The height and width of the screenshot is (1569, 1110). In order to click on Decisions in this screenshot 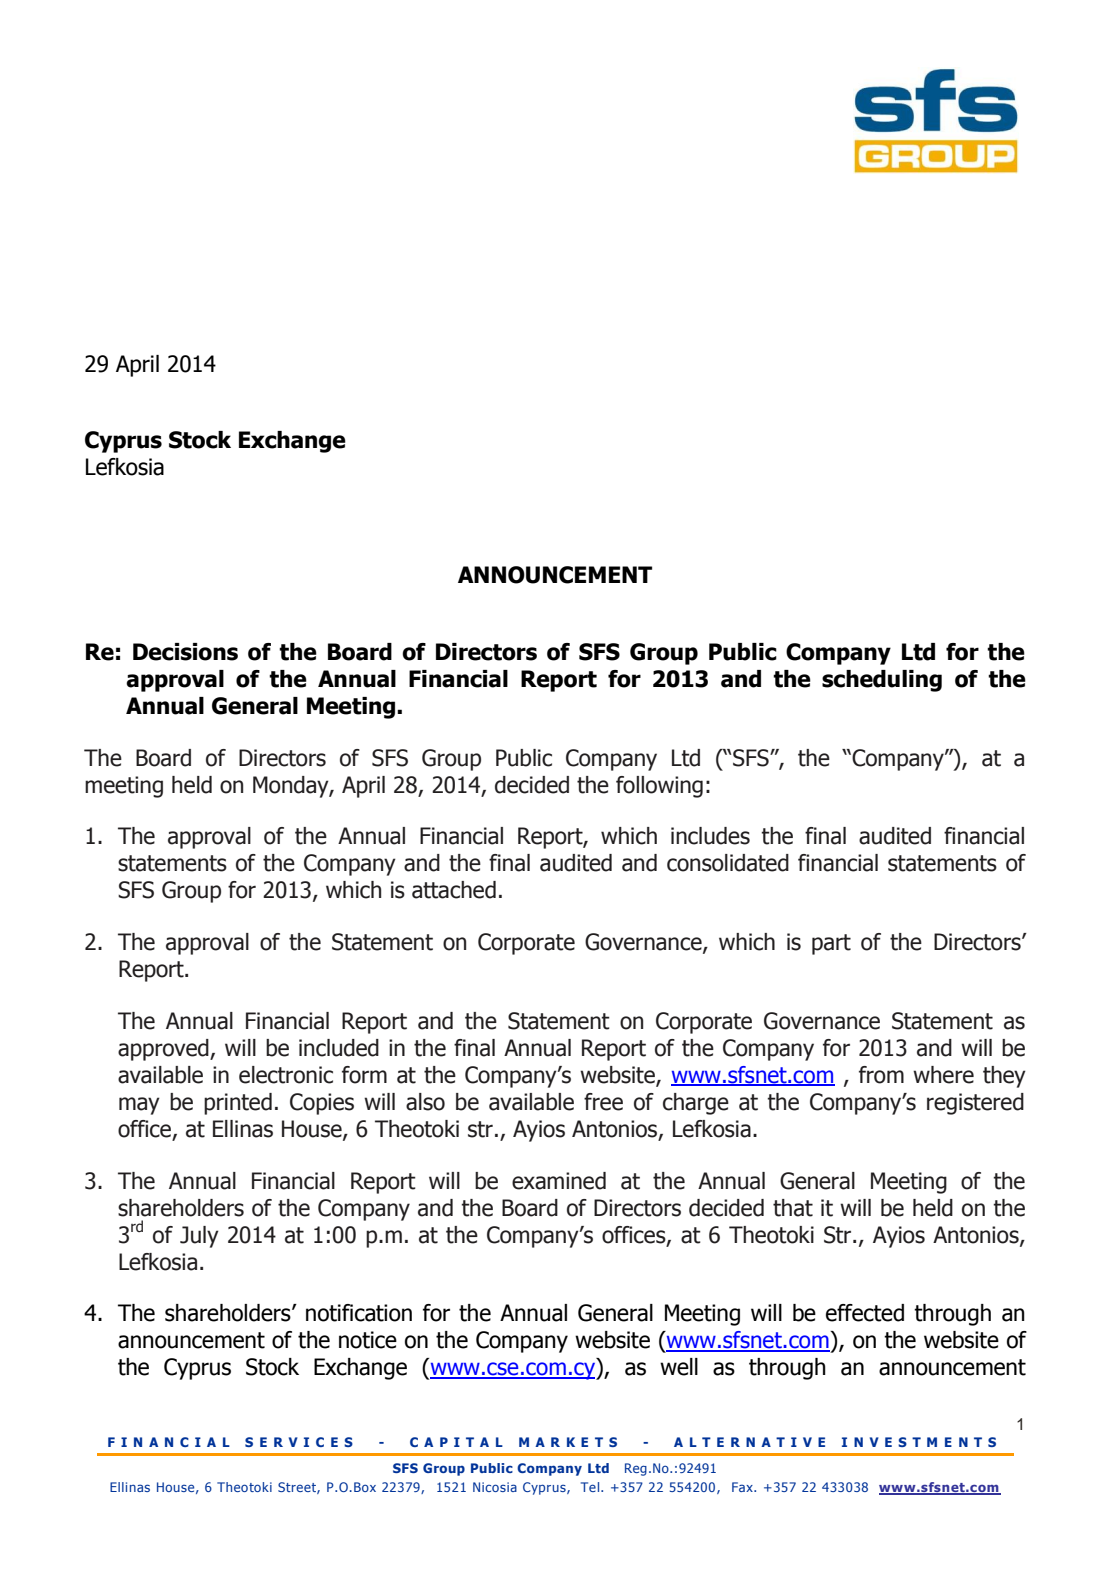, I will do `click(185, 652)`.
